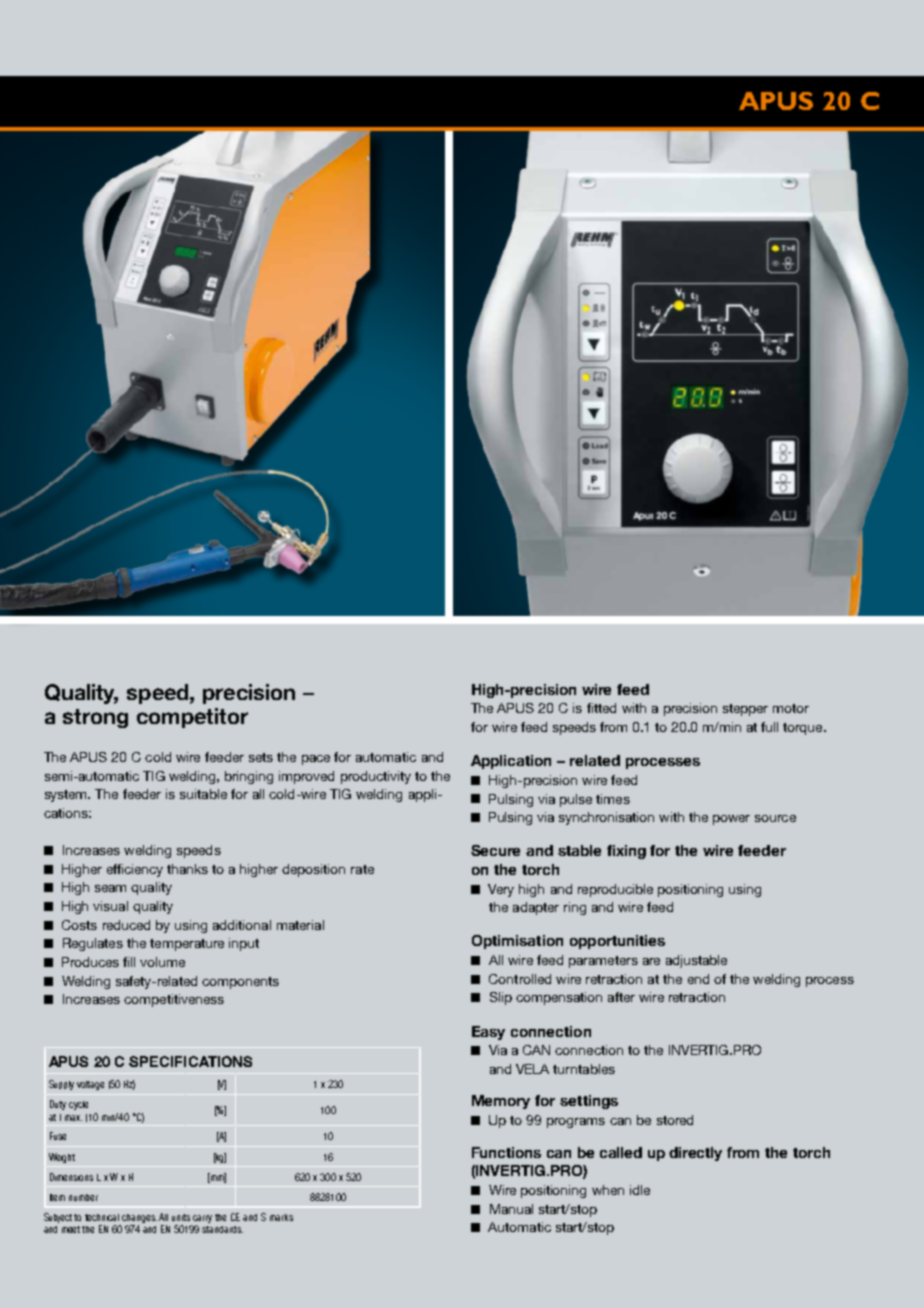  Describe the element at coordinates (511, 1209) in the image. I see `Manual` at that location.
